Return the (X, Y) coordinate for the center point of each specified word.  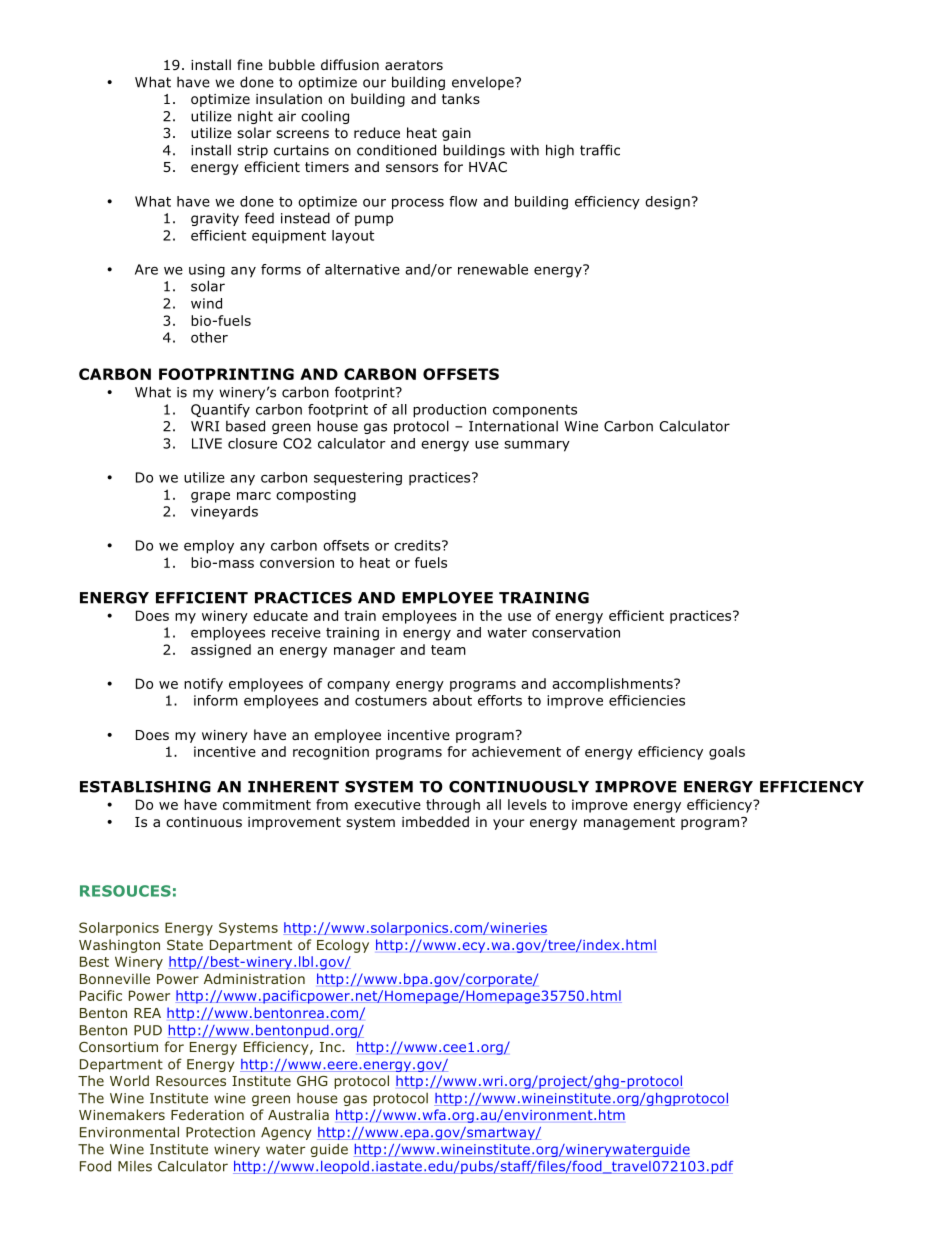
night (255, 117)
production (449, 411)
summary (537, 446)
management (629, 823)
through (453, 806)
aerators (414, 65)
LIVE (207, 443)
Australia (298, 1114)
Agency (286, 1133)
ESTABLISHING (145, 787)
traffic (600, 150)
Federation (207, 1114)
